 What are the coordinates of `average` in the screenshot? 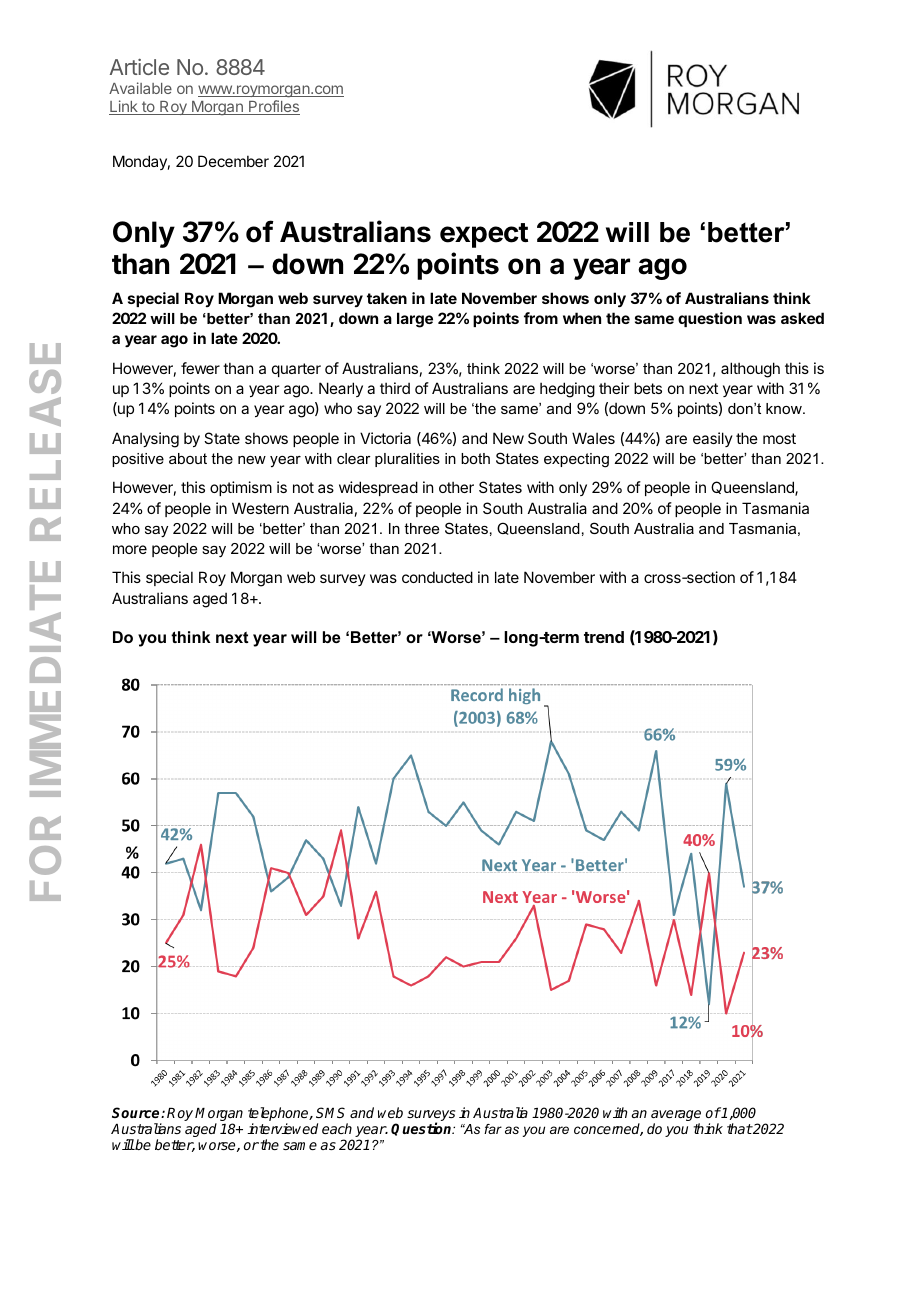 It's located at (676, 1117).
